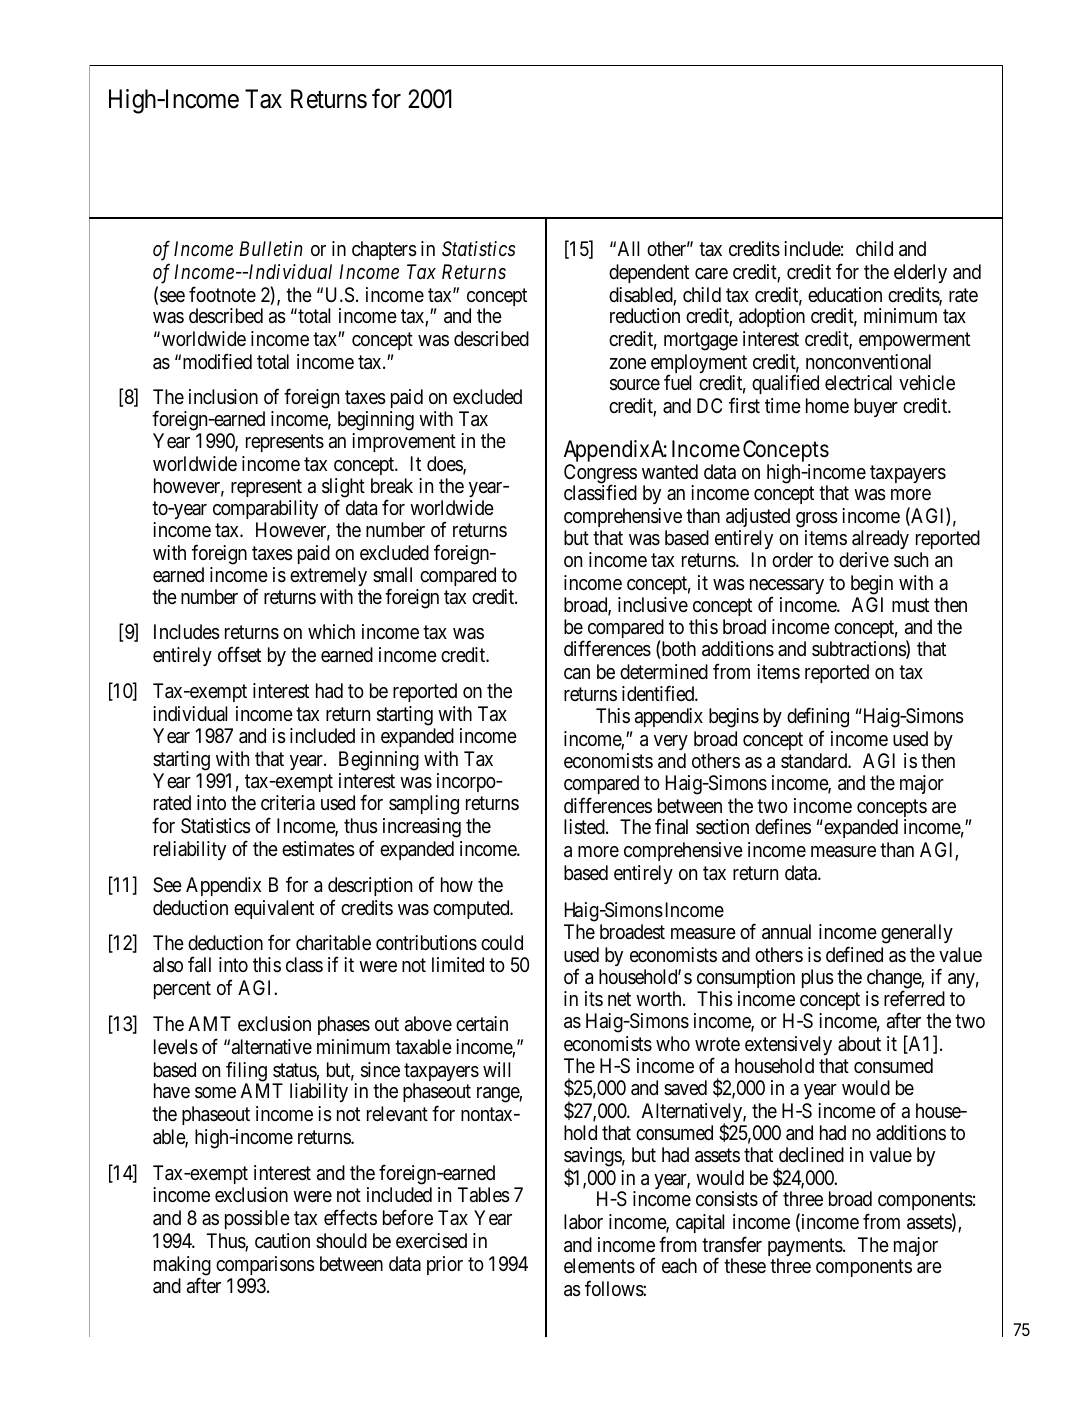  I want to click on offset, so click(239, 654).
